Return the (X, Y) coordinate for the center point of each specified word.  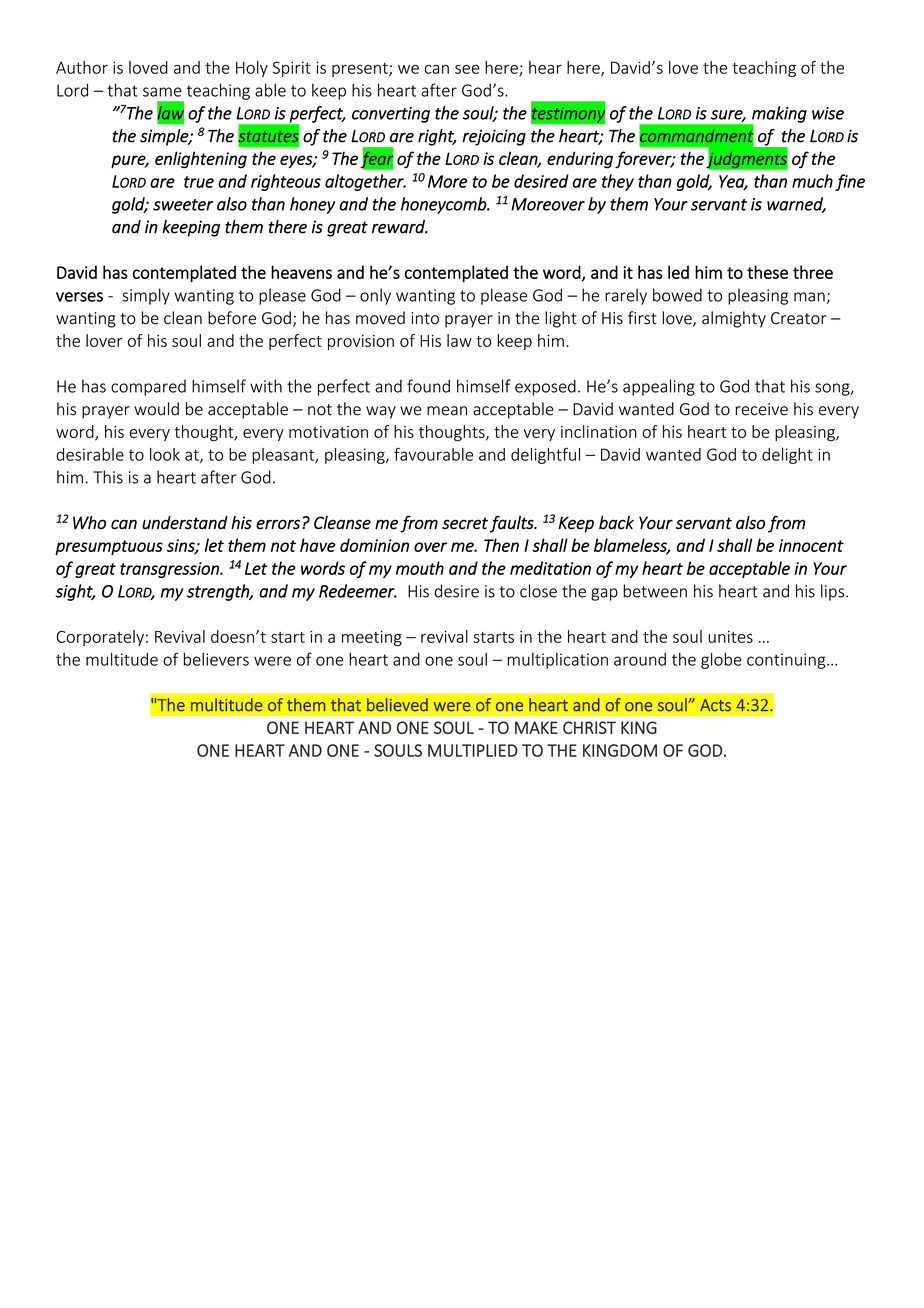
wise (828, 113)
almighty (734, 319)
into (425, 318)
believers (216, 659)
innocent (811, 545)
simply (146, 296)
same (162, 92)
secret (465, 523)
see (467, 69)
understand (185, 523)
